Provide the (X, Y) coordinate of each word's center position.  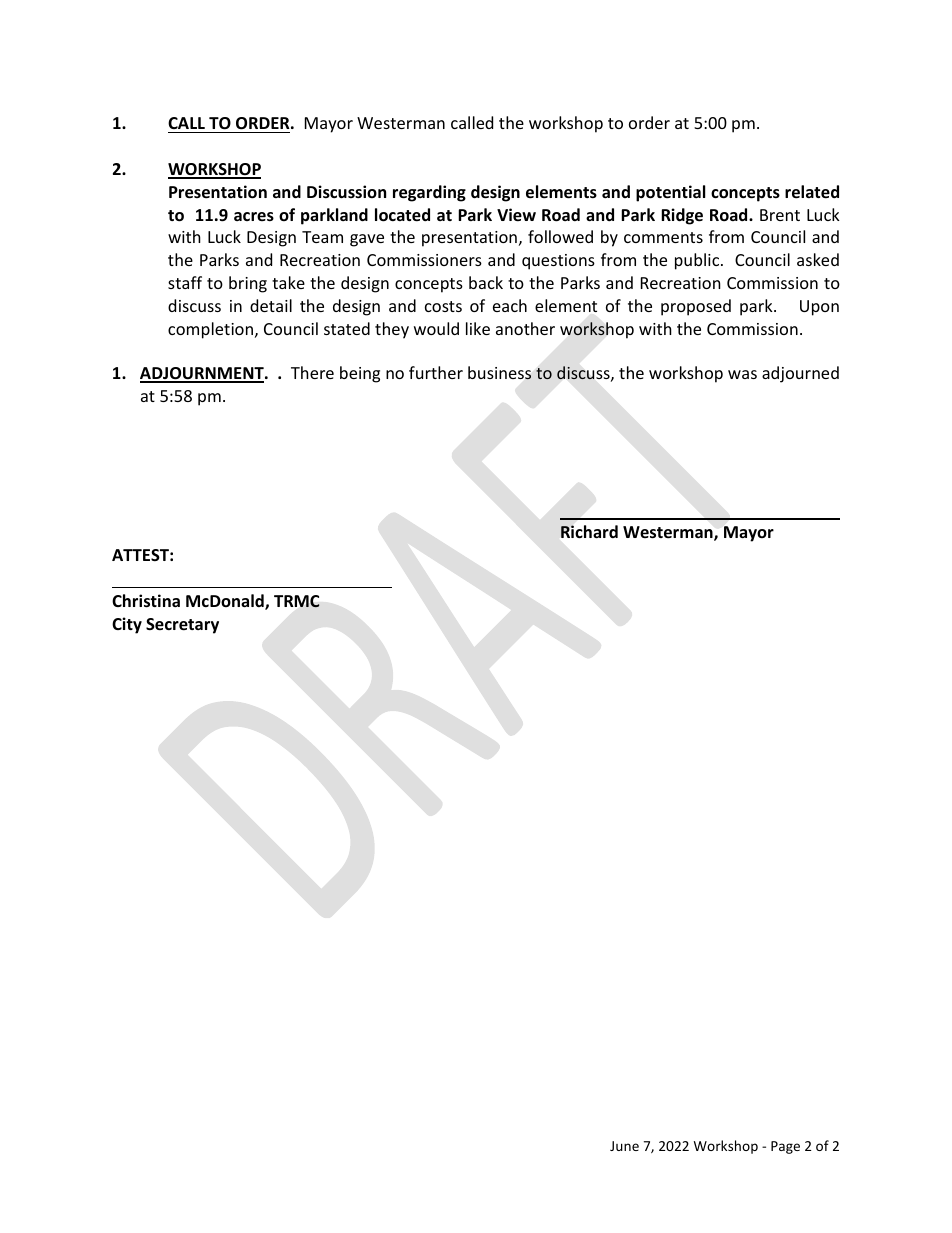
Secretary (182, 626)
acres (254, 217)
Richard (589, 531)
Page (785, 1147)
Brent (780, 215)
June (624, 1146)
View (516, 215)
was (742, 374)
